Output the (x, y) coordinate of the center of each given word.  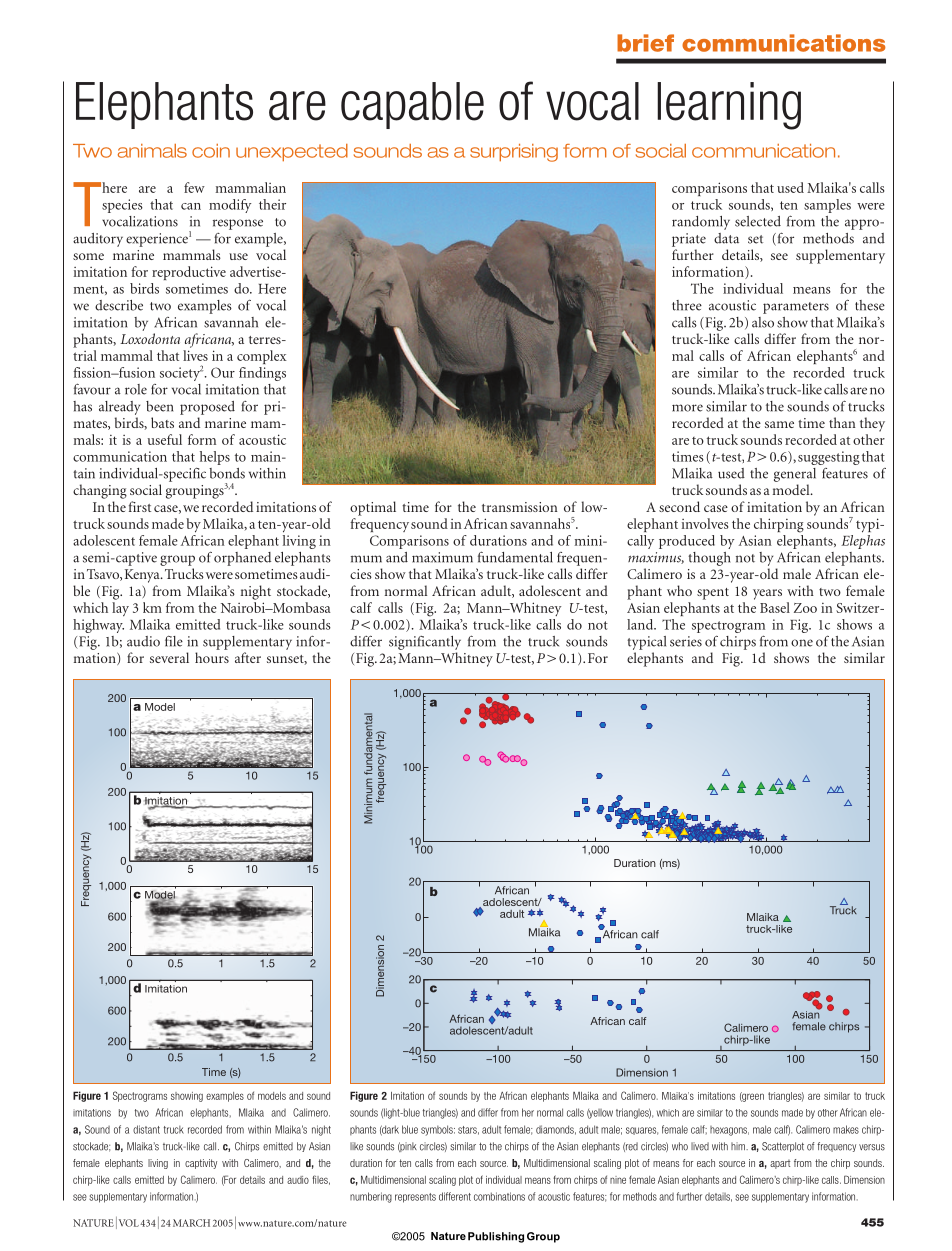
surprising (514, 153)
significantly (425, 643)
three (687, 305)
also (763, 322)
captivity (201, 1164)
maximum (442, 557)
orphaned (242, 559)
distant (146, 1129)
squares (642, 1131)
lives (195, 355)
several (169, 657)
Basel (775, 607)
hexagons (729, 1131)
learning (729, 106)
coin (211, 151)
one (802, 643)
